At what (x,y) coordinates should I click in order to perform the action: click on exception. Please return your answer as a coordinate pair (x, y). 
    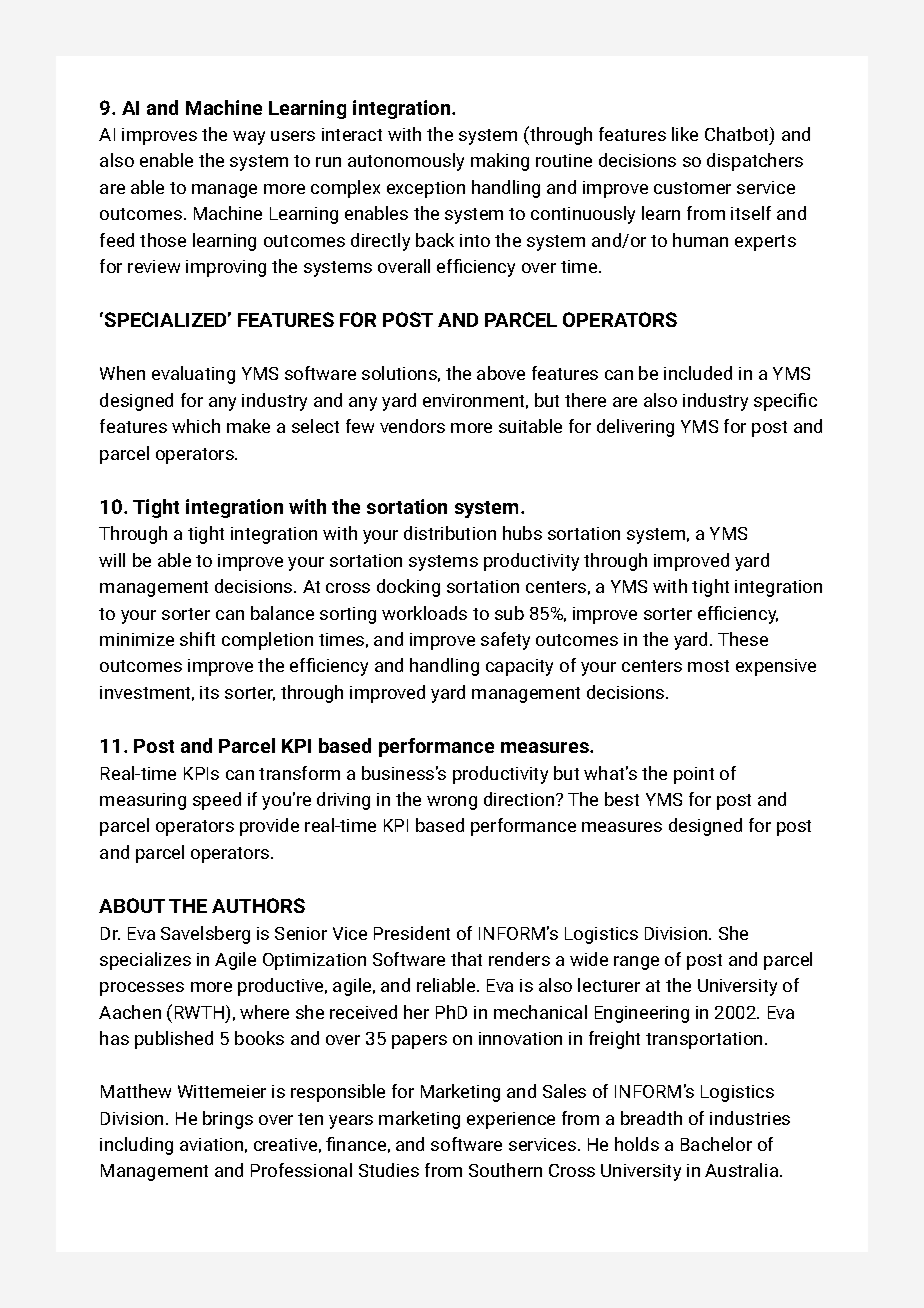
    Looking at the image, I should click on (426, 189).
